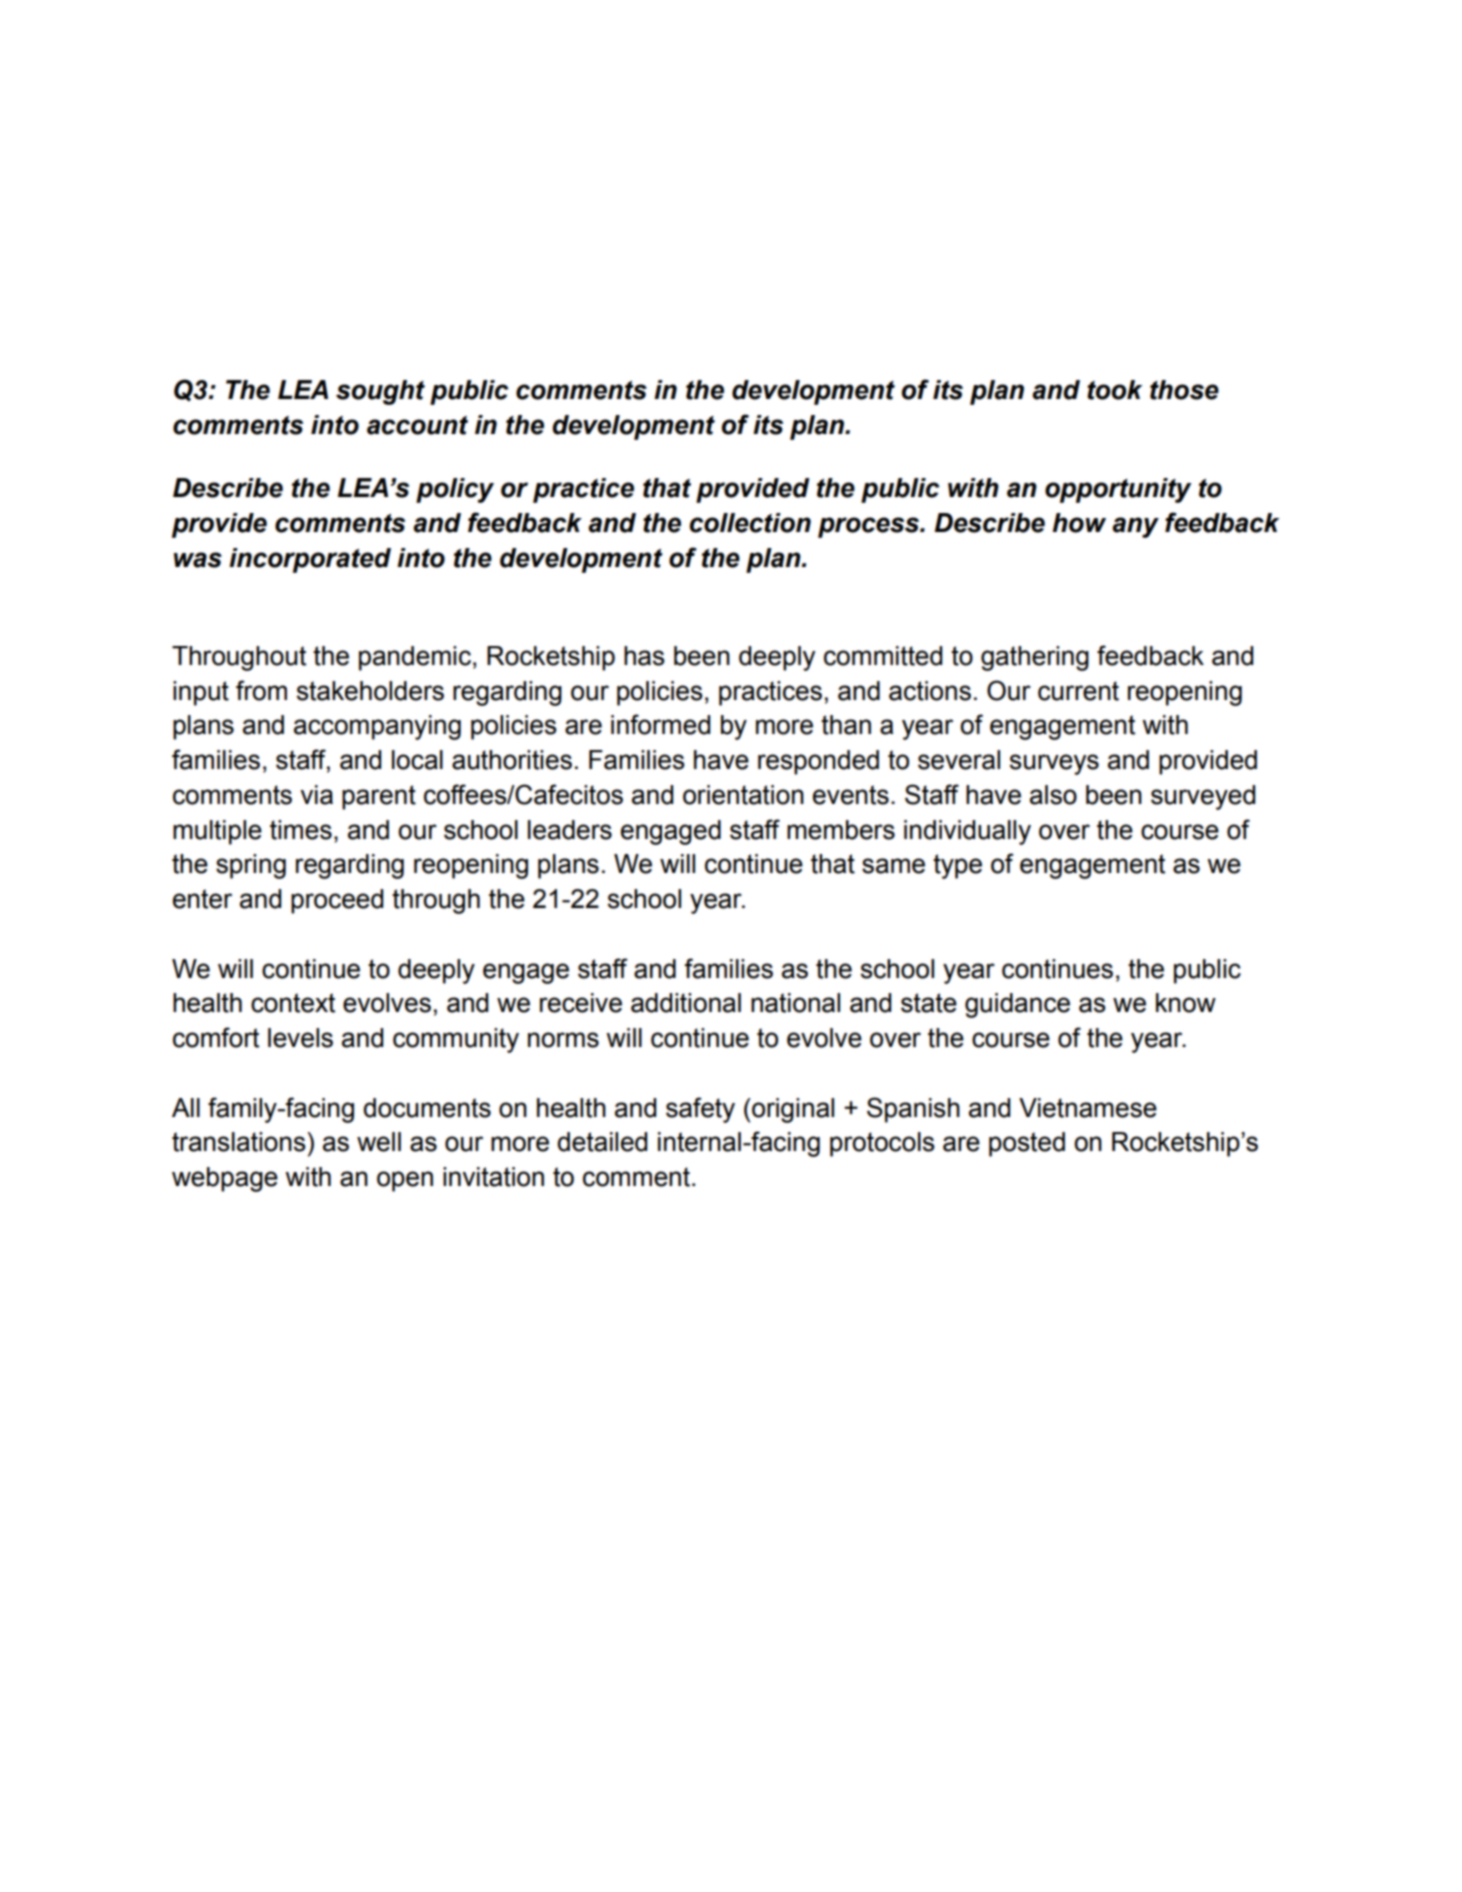 The width and height of the document is (1462, 1892). What do you see at coordinates (379, 1142) in the document?
I see `well` at bounding box center [379, 1142].
